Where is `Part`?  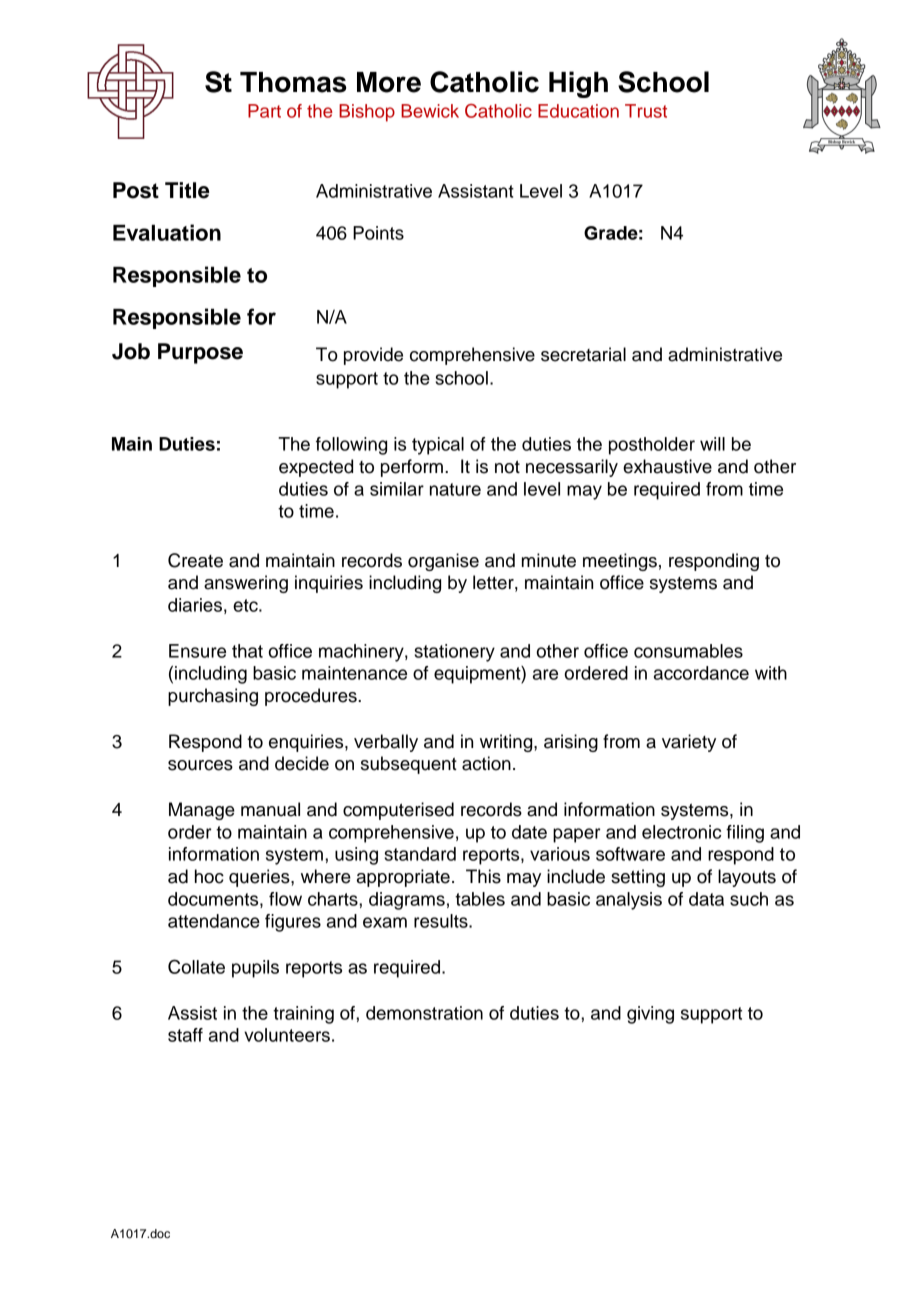 Part is located at coordinates (264, 111).
